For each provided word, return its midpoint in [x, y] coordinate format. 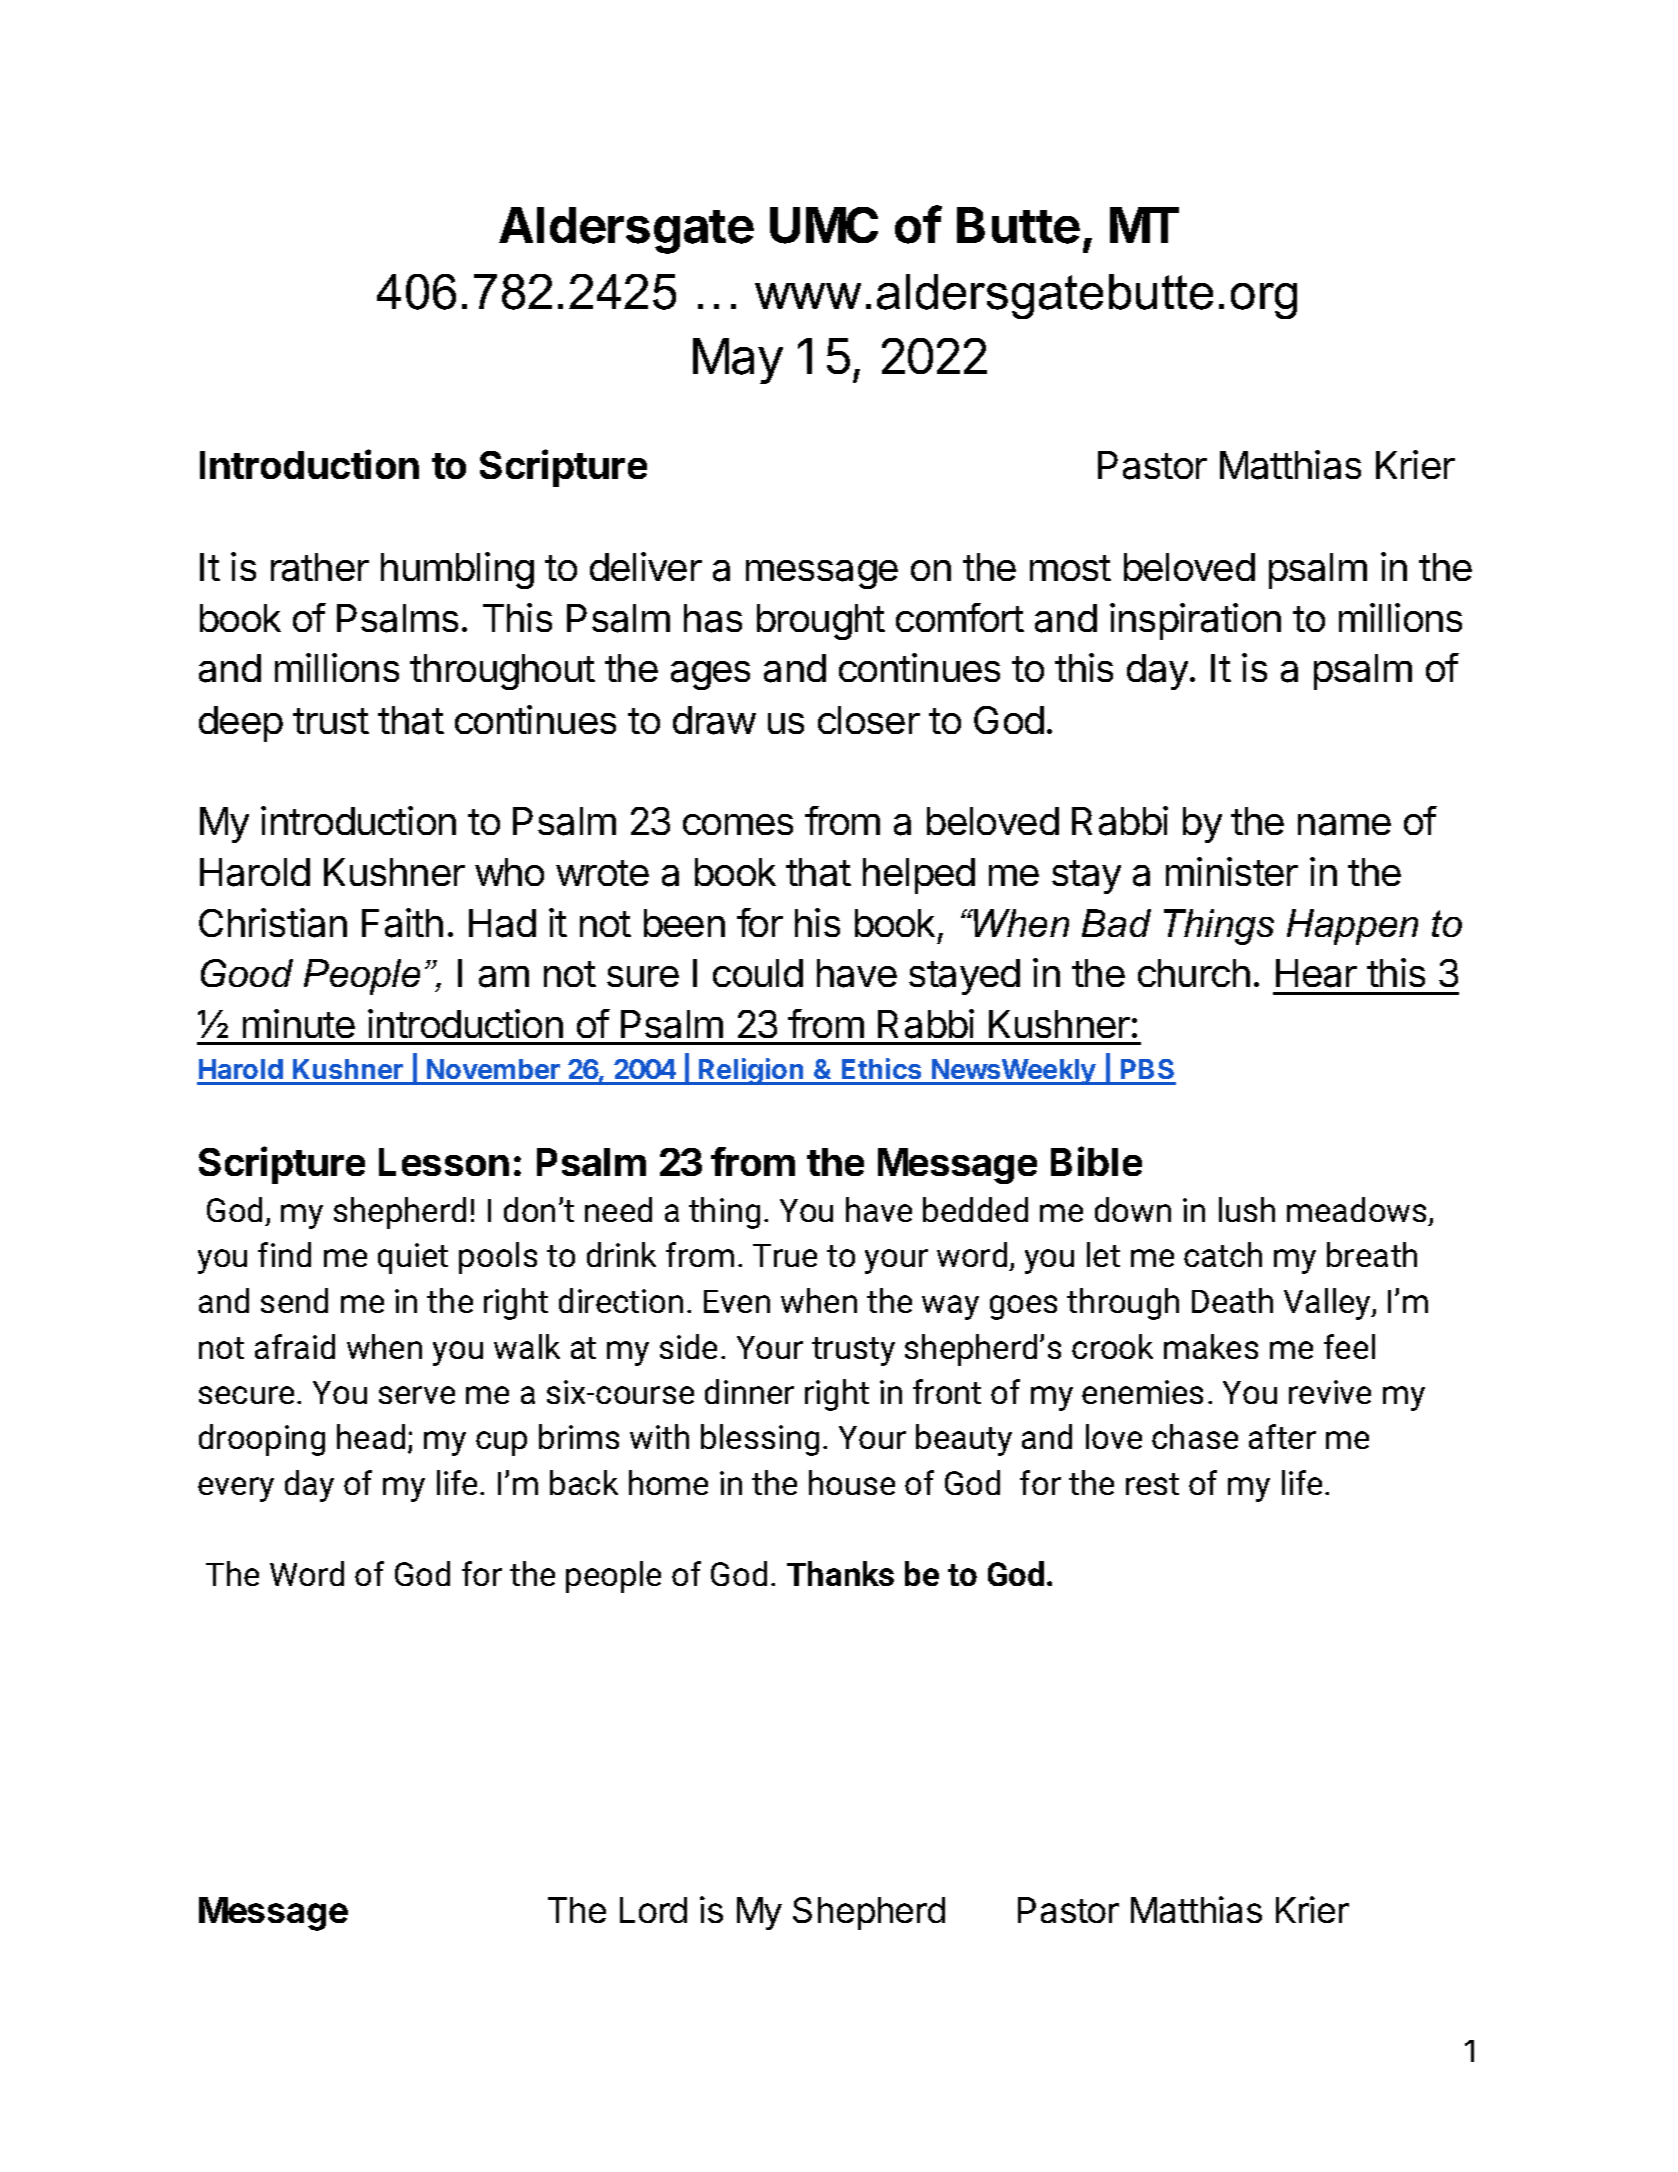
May [738, 361]
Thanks [840, 1573]
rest [1152, 1484]
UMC [824, 225]
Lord [653, 1910]
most [1070, 568]
